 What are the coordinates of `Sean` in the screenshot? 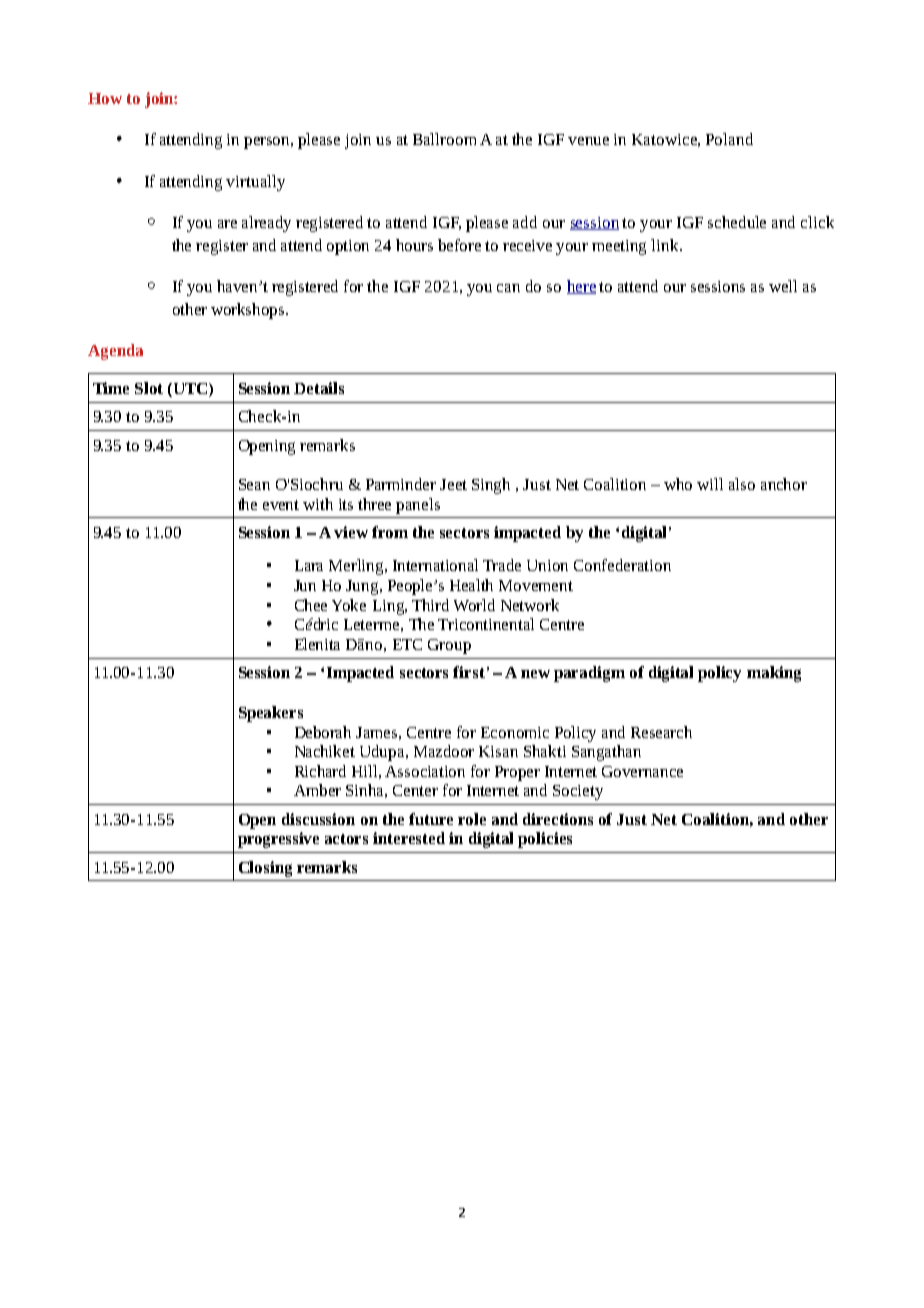 It's located at (254, 484).
